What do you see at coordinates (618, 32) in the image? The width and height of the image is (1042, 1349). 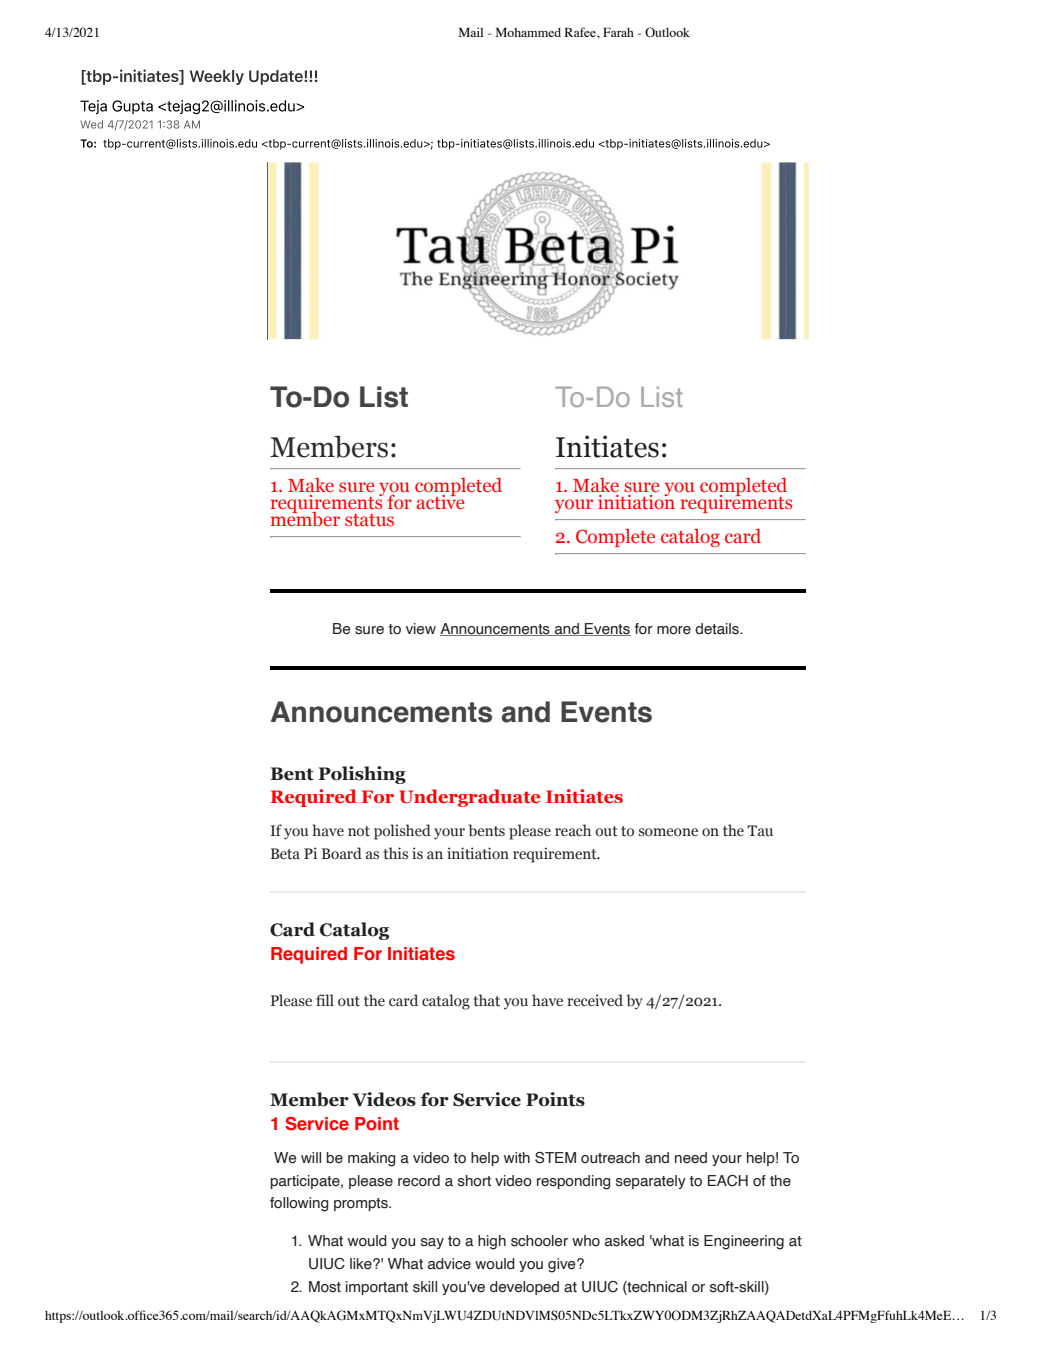 I see `Farah` at bounding box center [618, 32].
